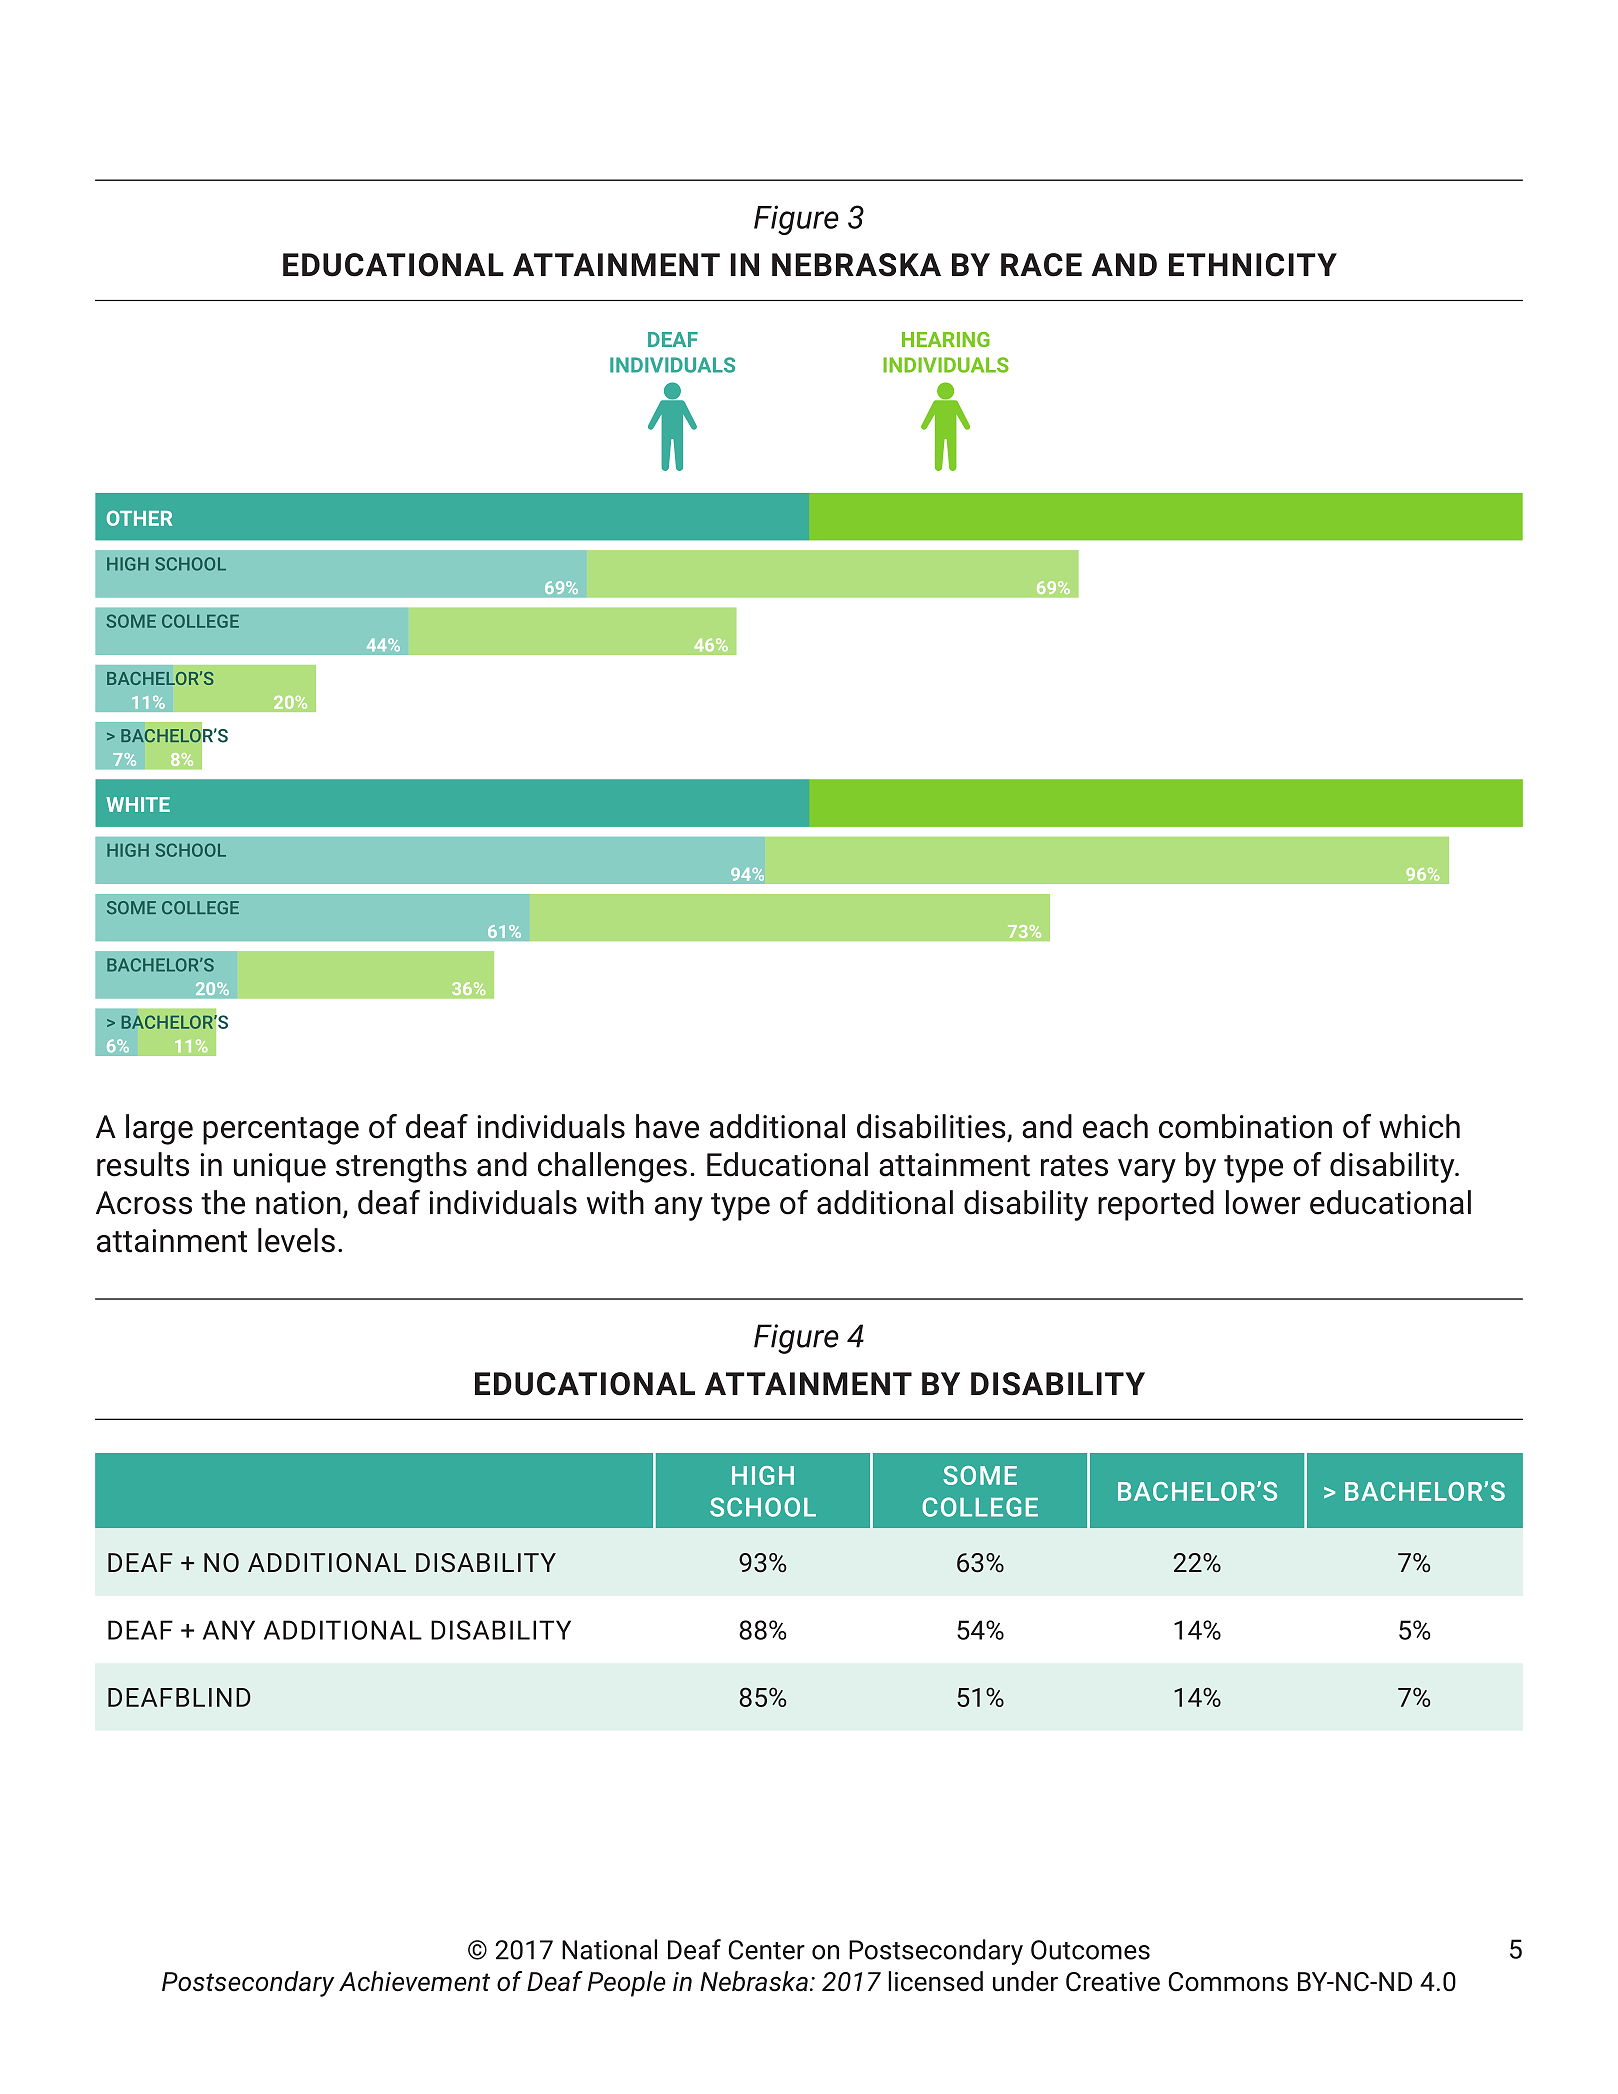  What do you see at coordinates (1156, 1205) in the image?
I see `reported` at bounding box center [1156, 1205].
